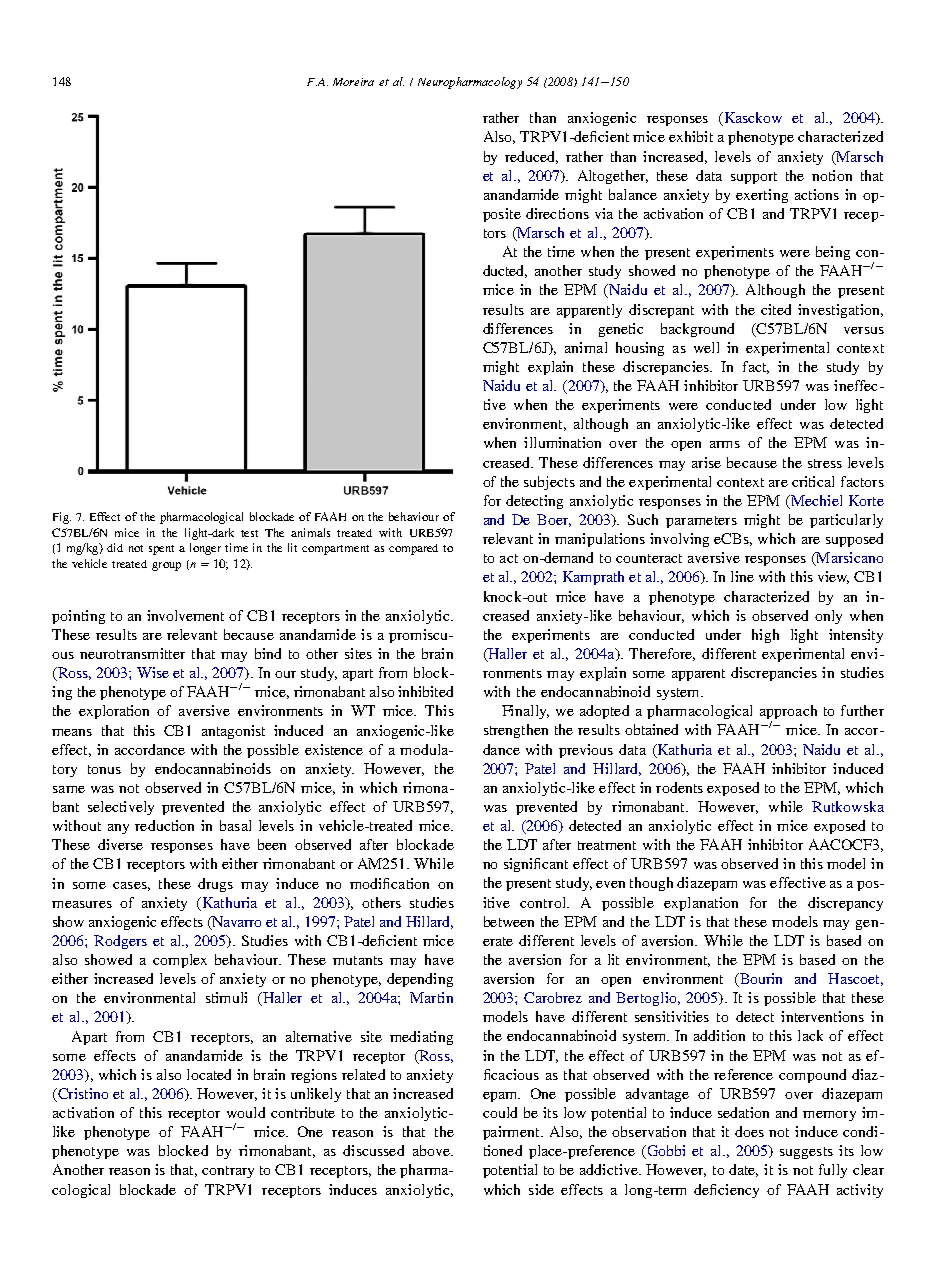  Describe the element at coordinates (765, 636) in the image. I see `high` at that location.
